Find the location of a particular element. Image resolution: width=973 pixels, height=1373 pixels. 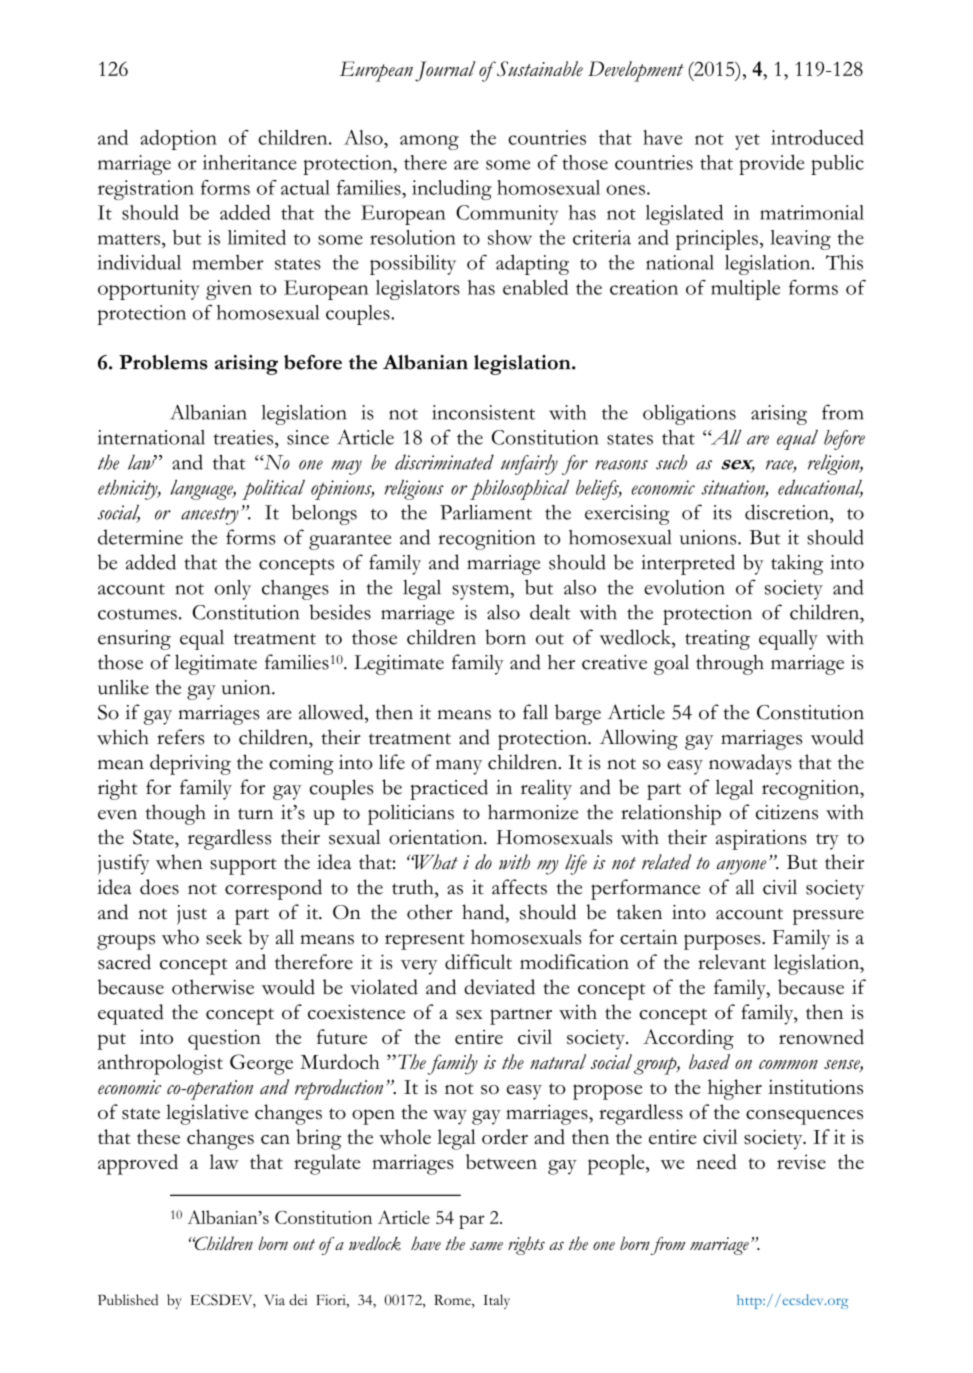

Journal is located at coordinates (445, 71).
